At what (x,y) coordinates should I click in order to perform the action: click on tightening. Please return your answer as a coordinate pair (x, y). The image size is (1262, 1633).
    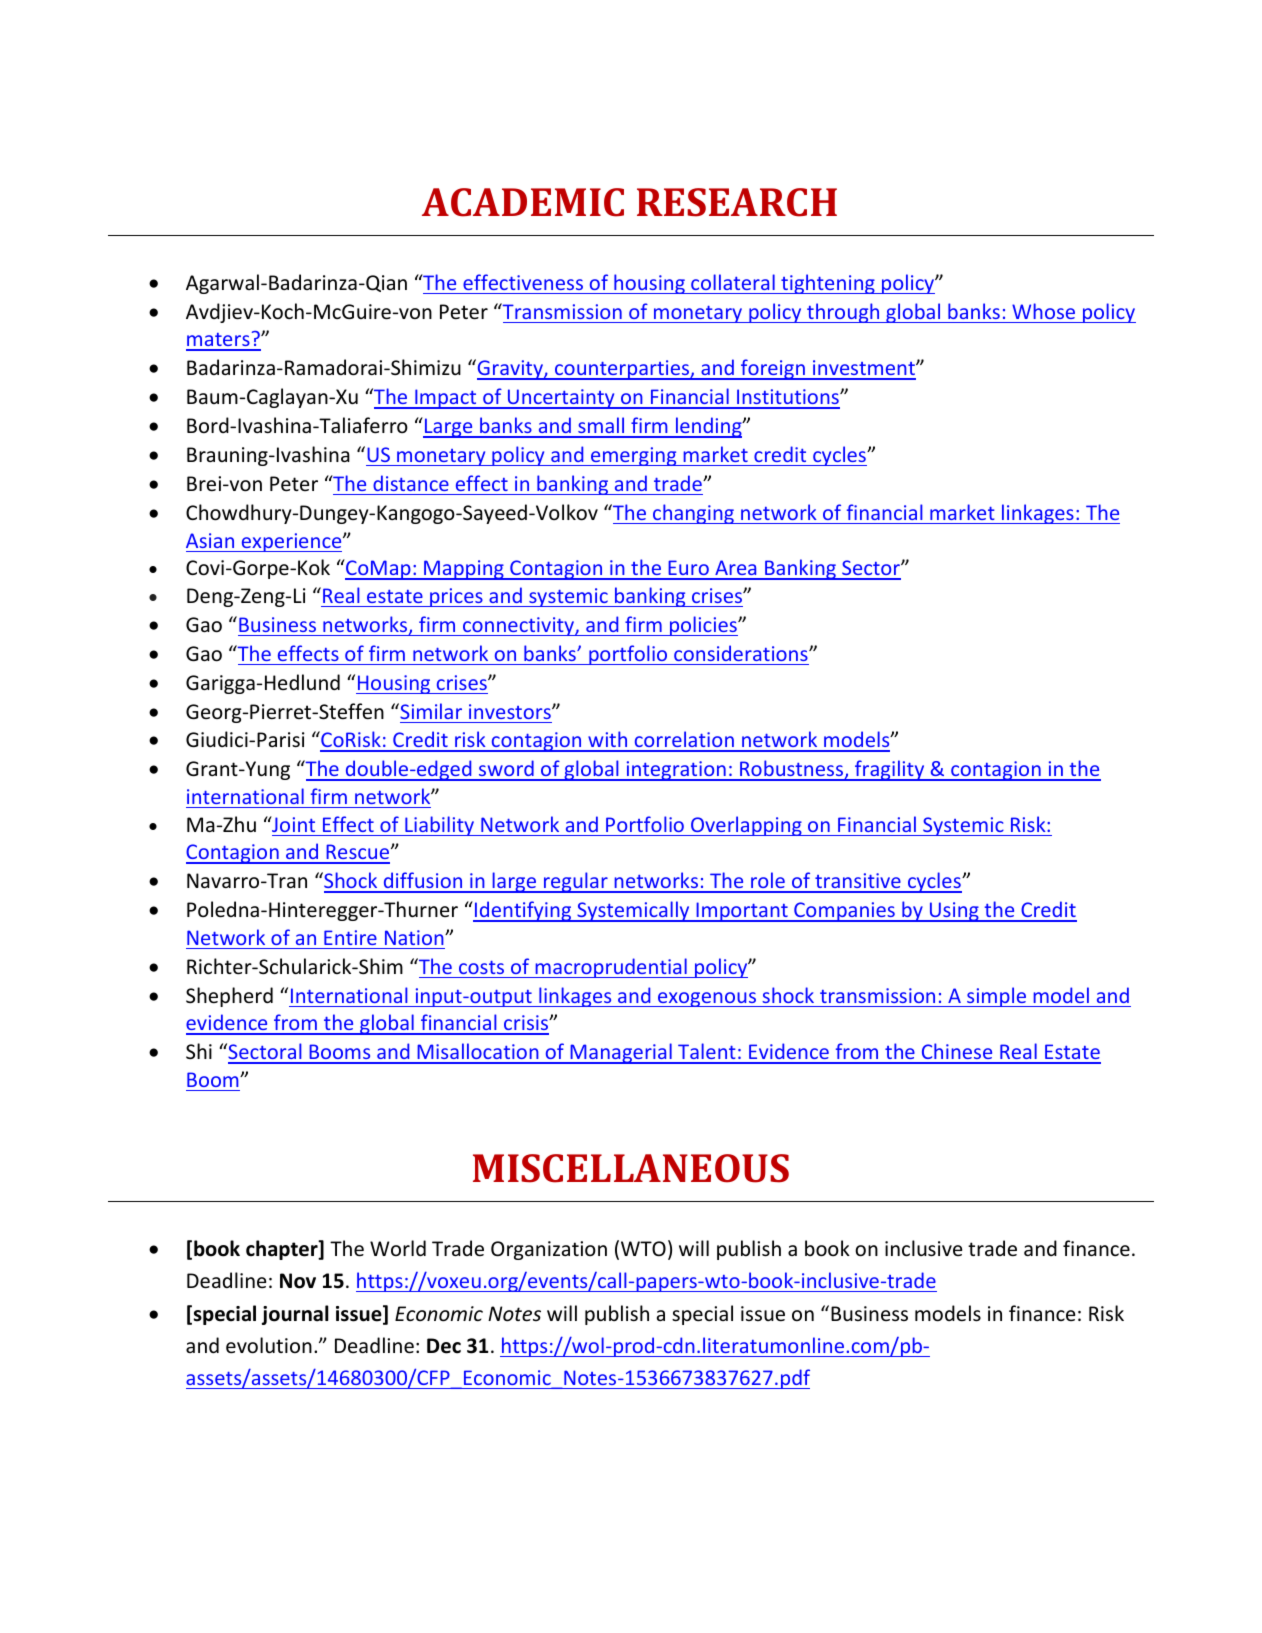
    Looking at the image, I should click on (828, 284).
